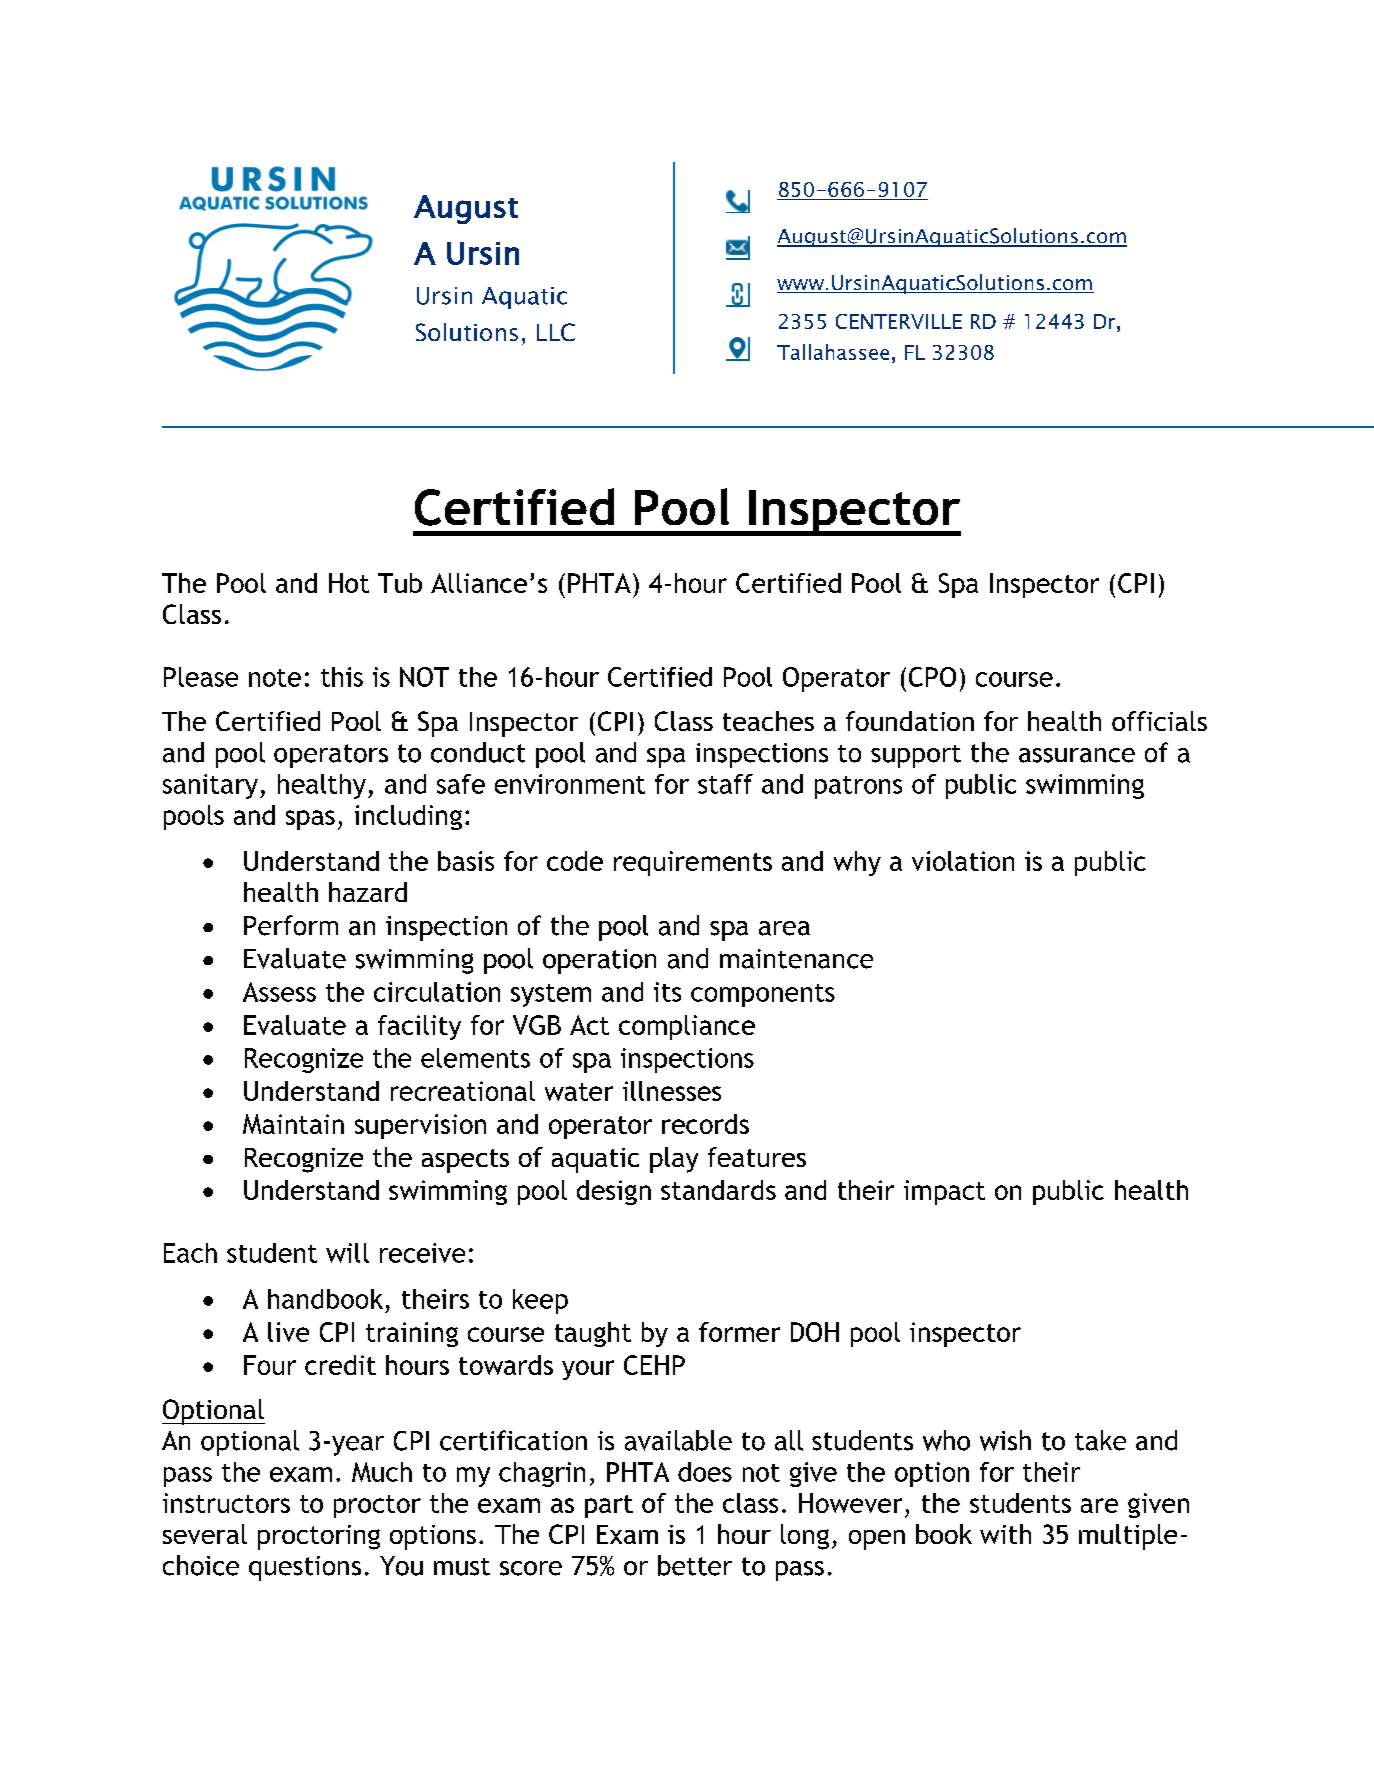  I want to click on with, so click(1005, 1534).
